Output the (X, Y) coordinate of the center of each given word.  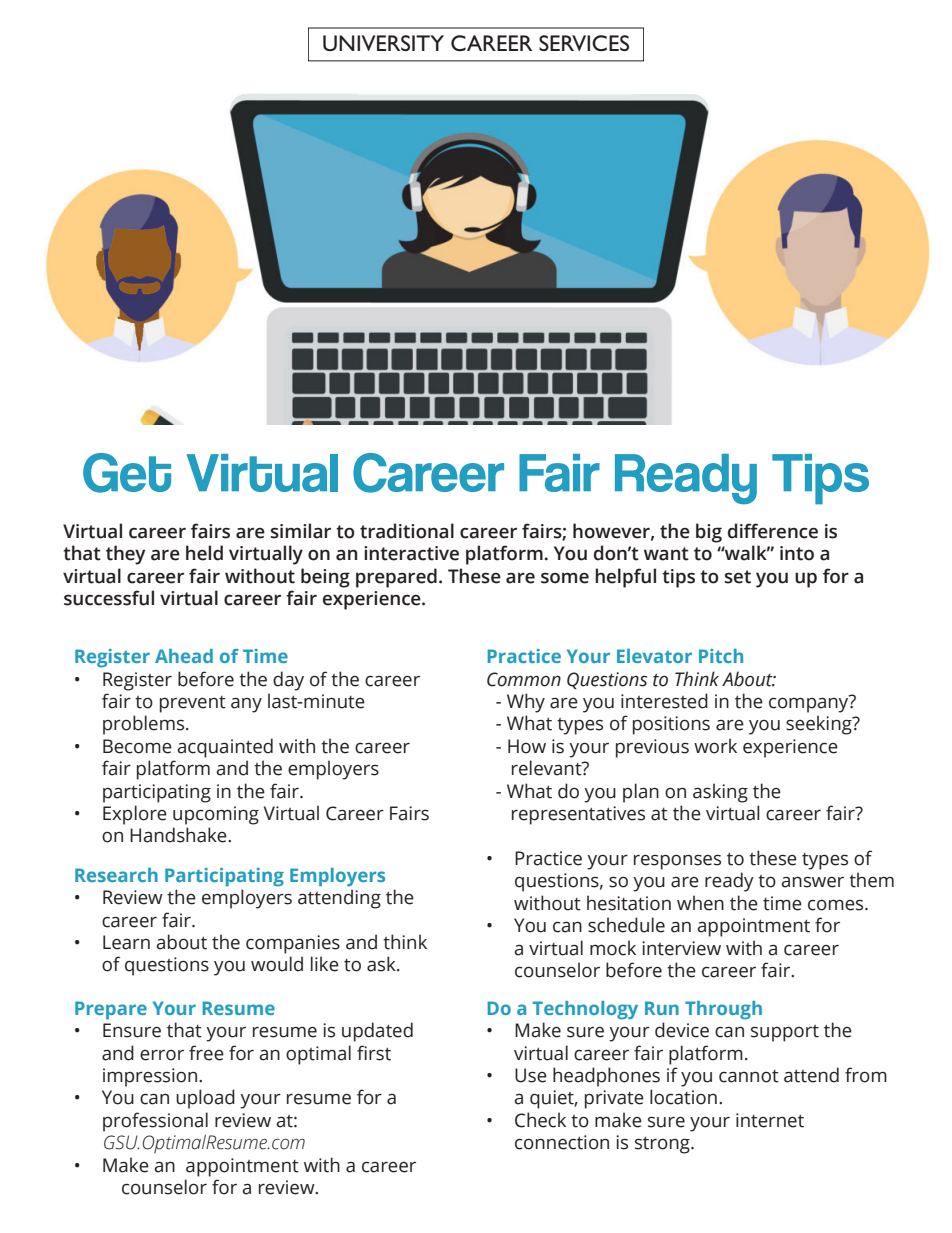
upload (205, 1099)
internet (770, 1120)
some (565, 578)
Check (540, 1120)
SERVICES (584, 43)
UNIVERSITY (383, 43)
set (738, 577)
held (204, 553)
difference (773, 531)
